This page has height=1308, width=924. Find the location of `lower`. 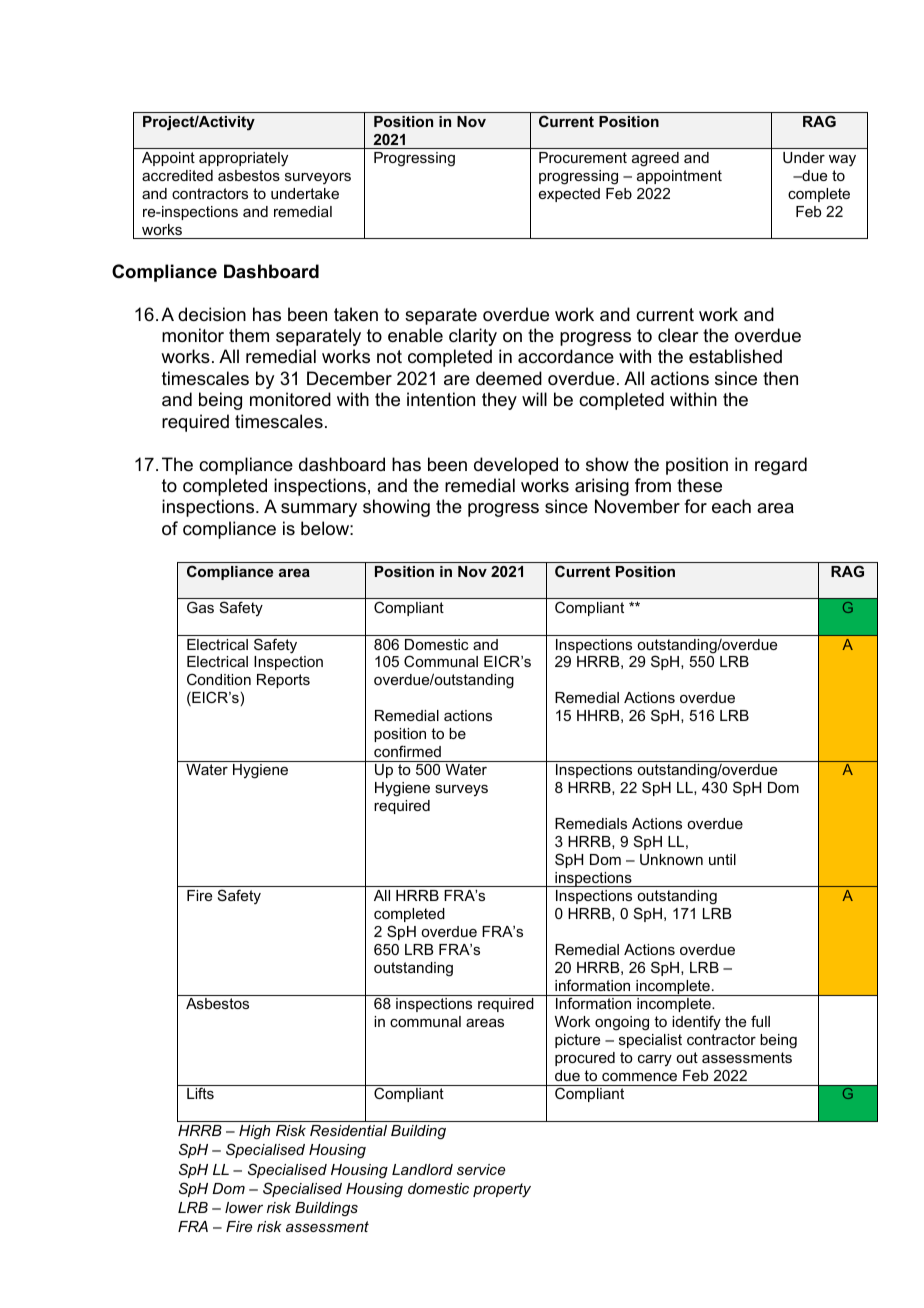

lower is located at coordinates (244, 1207).
